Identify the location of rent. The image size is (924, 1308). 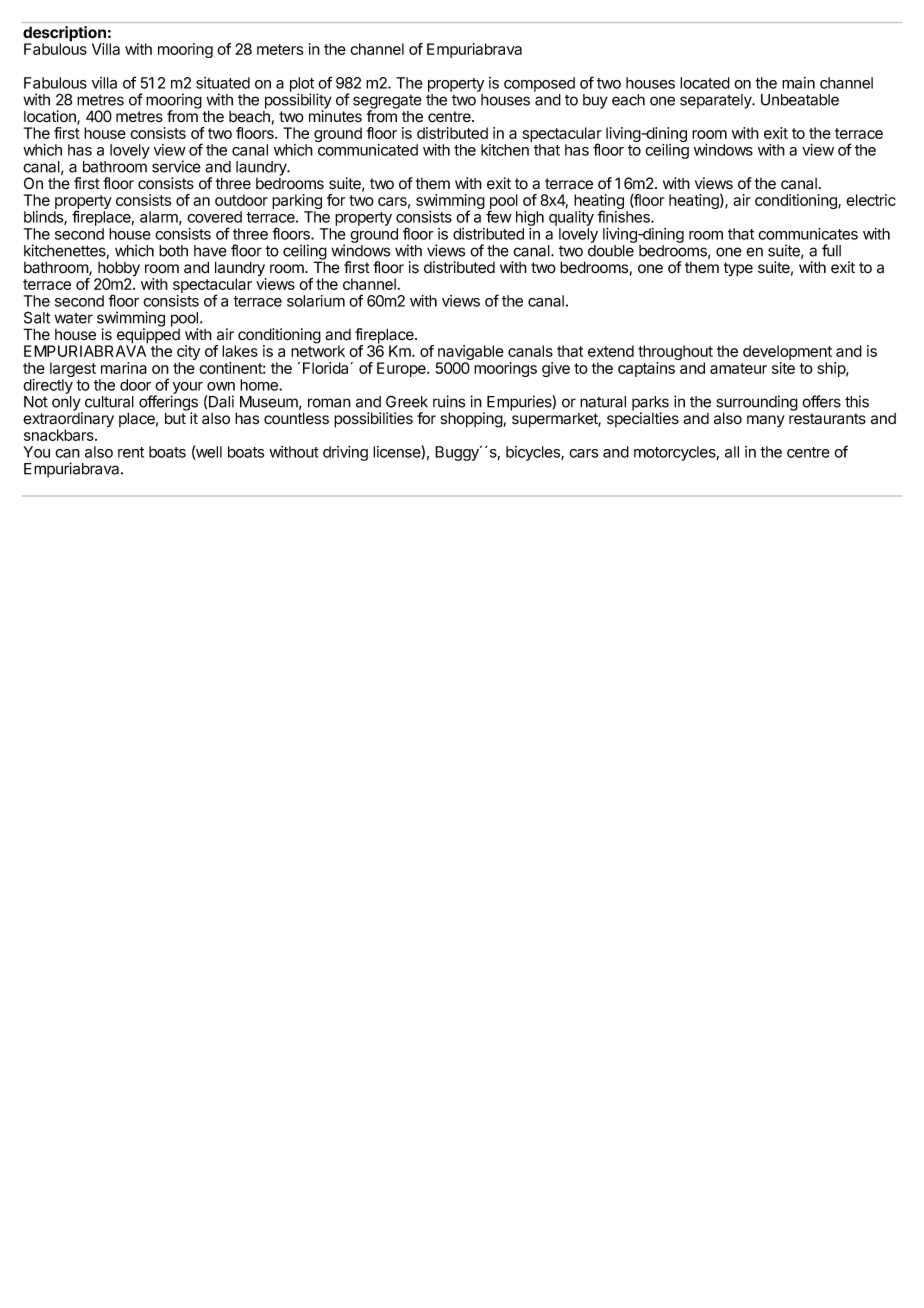
(131, 452).
